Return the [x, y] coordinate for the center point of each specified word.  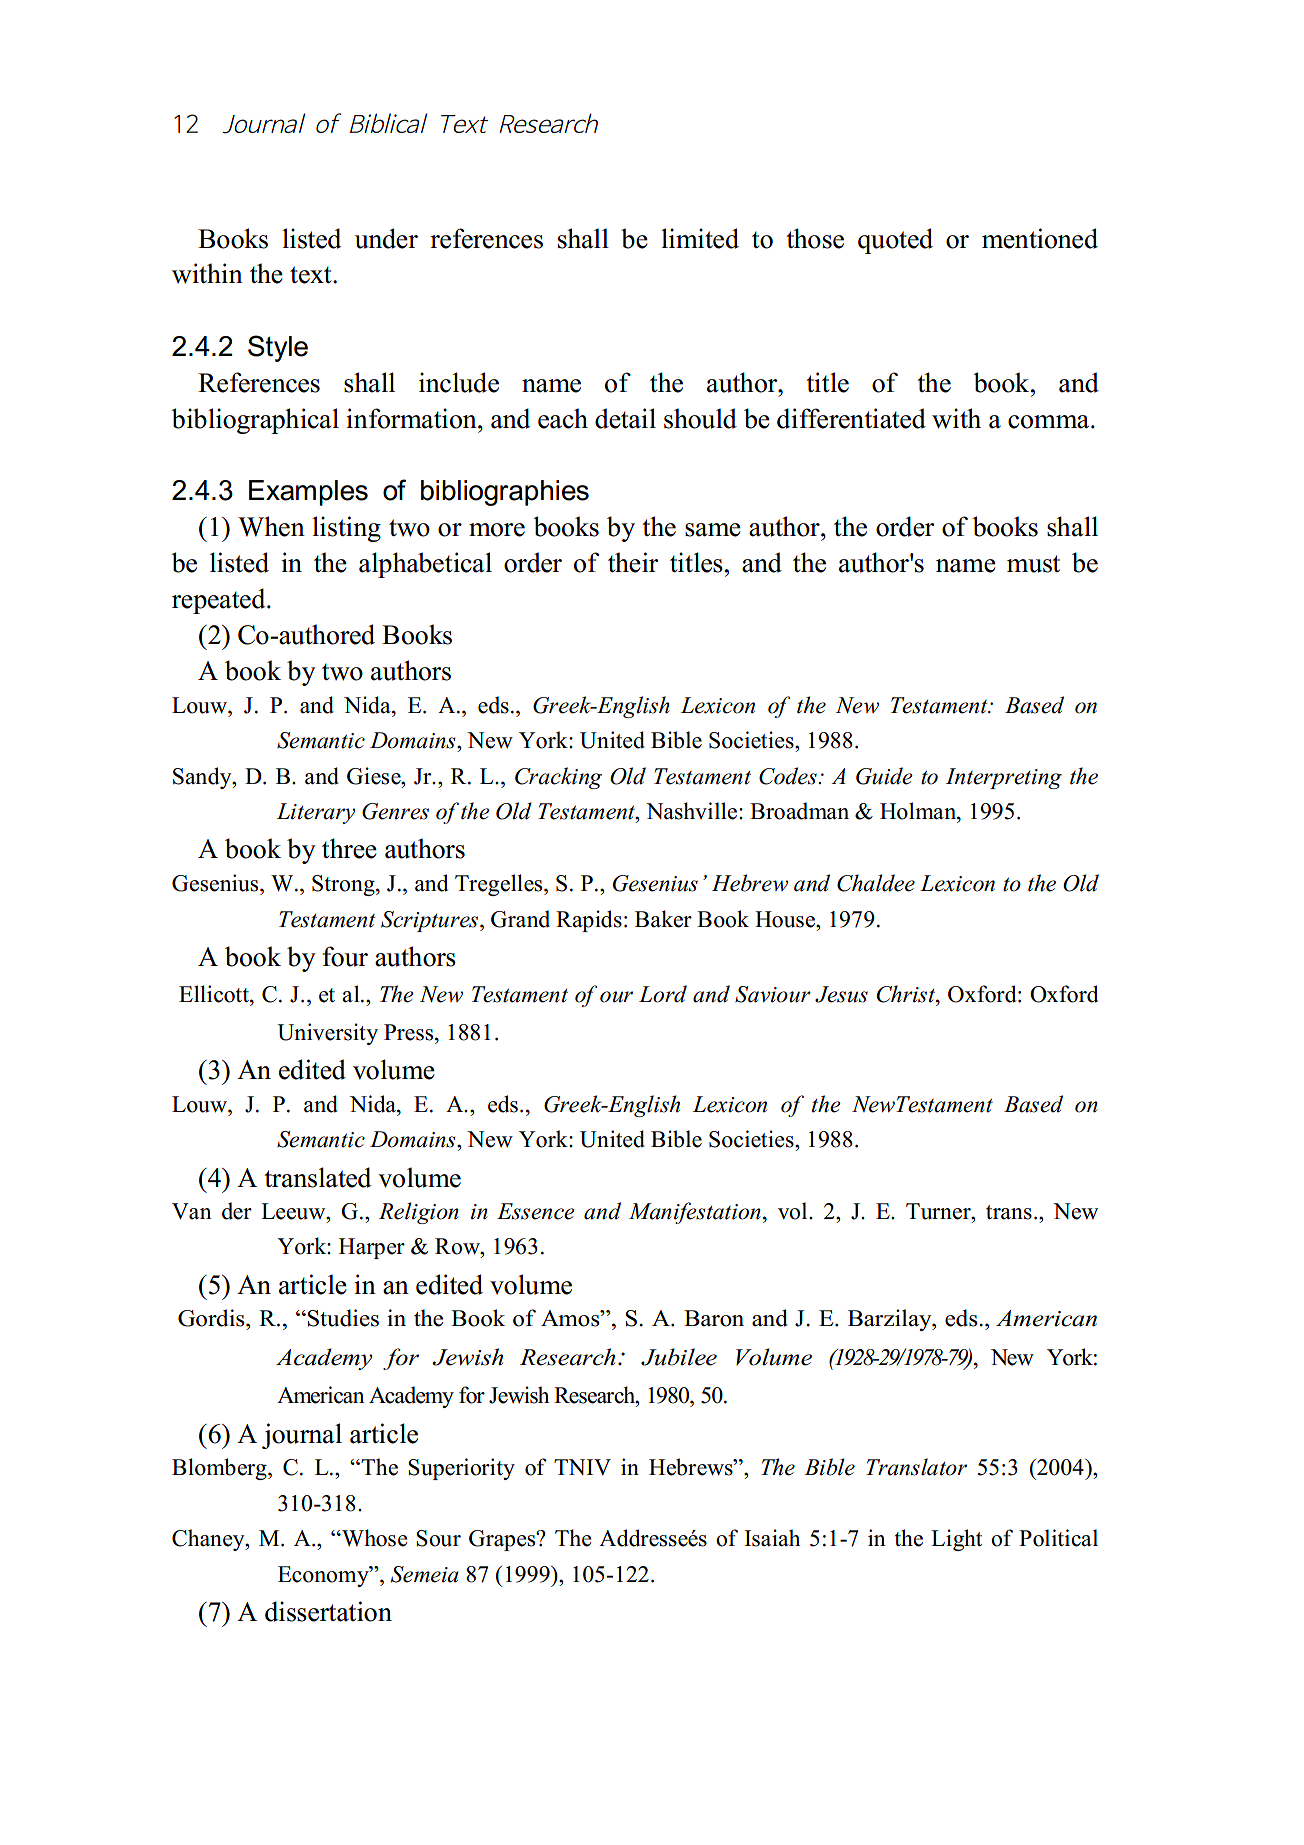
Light [956, 1540]
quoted [895, 241]
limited [700, 238]
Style [278, 348]
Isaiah [772, 1538]
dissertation [328, 1611]
